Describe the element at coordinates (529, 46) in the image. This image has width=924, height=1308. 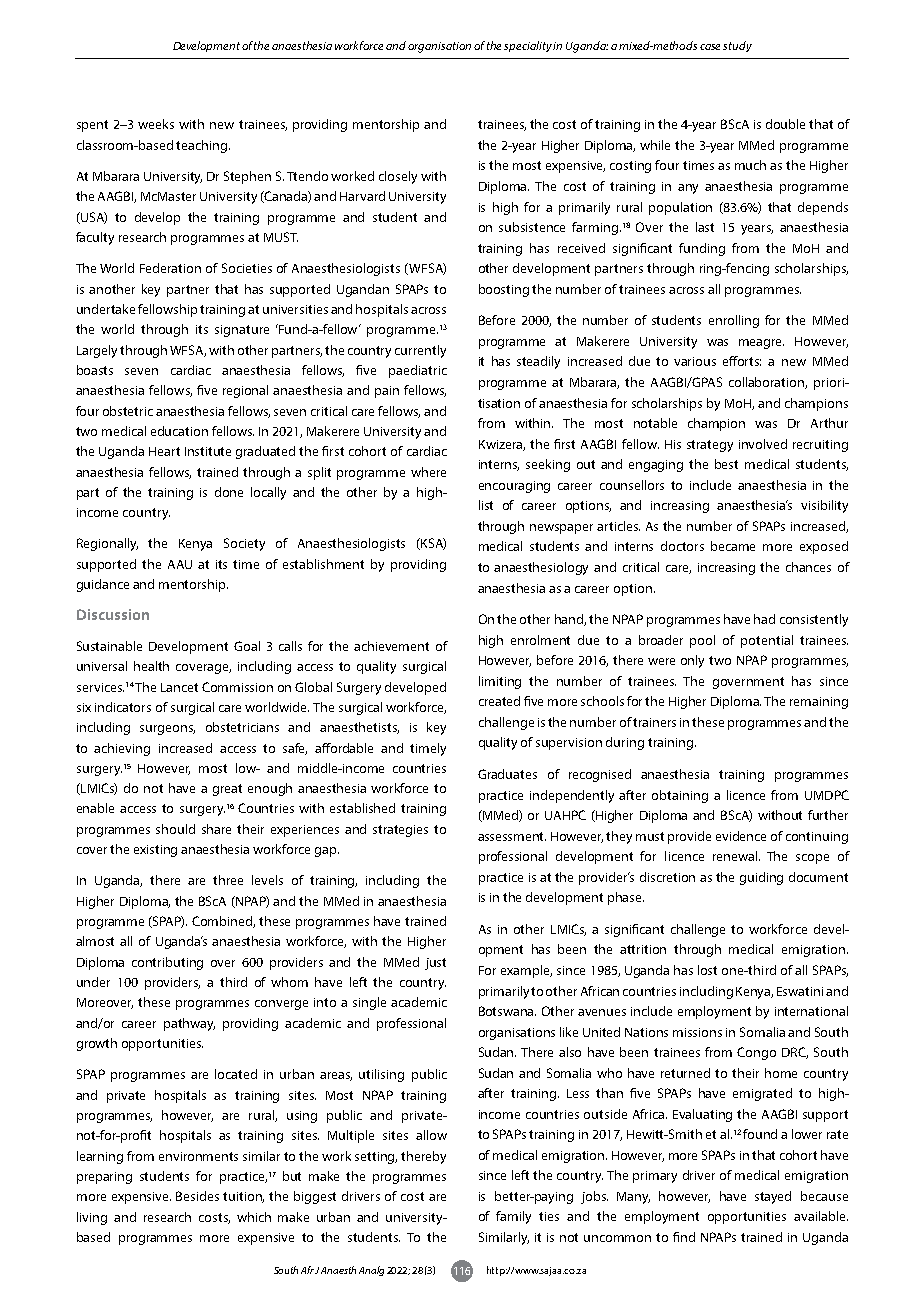
I see `speciality` at that location.
